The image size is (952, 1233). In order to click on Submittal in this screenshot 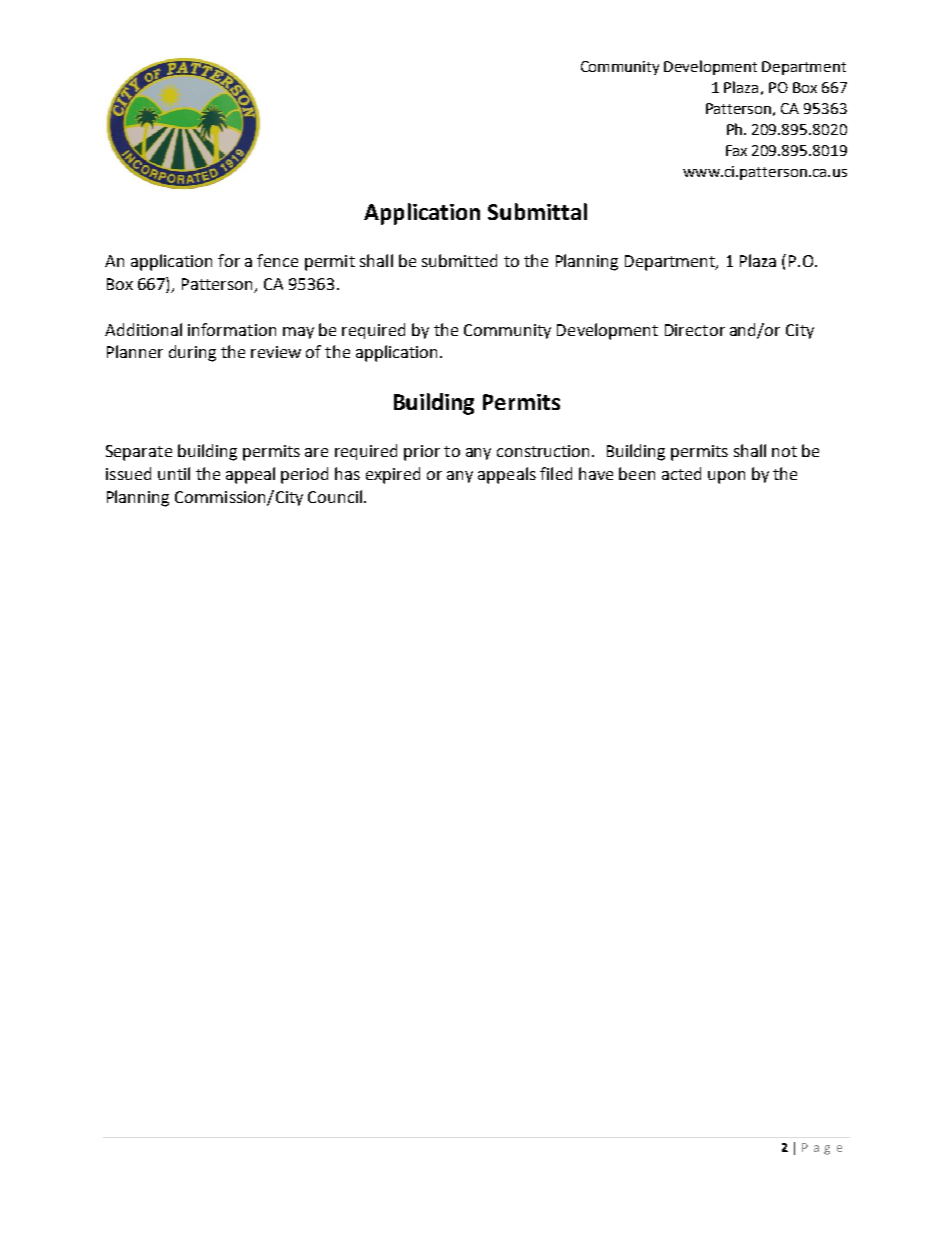, I will do `click(537, 211)`.
